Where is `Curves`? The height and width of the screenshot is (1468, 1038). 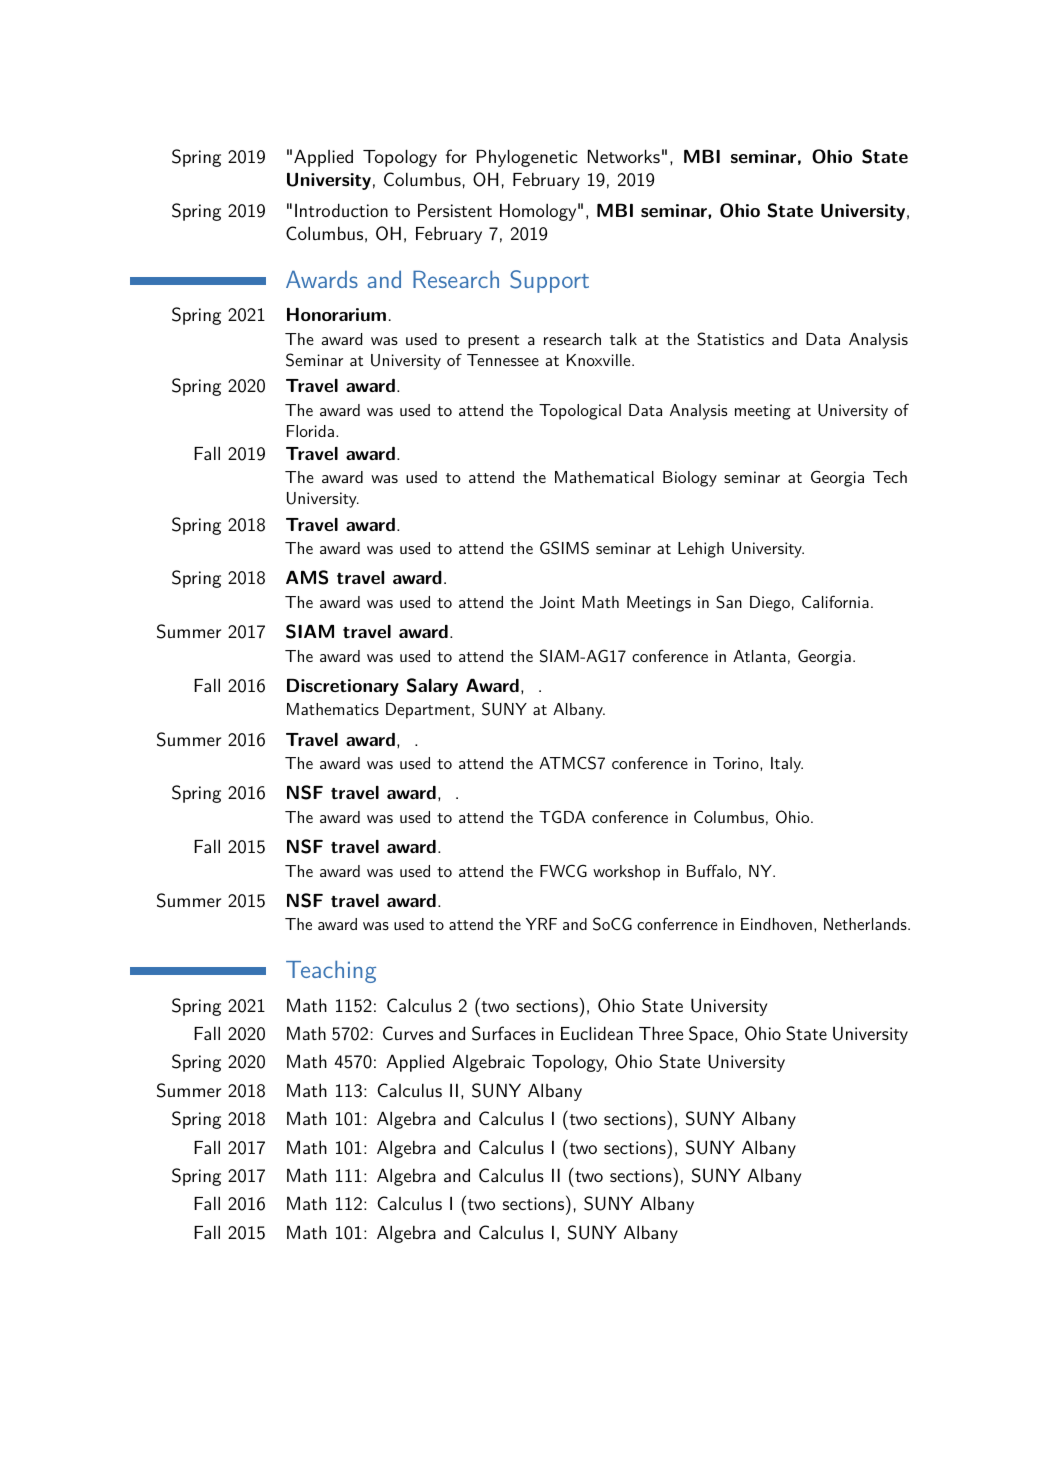 Curves is located at coordinates (408, 1033).
